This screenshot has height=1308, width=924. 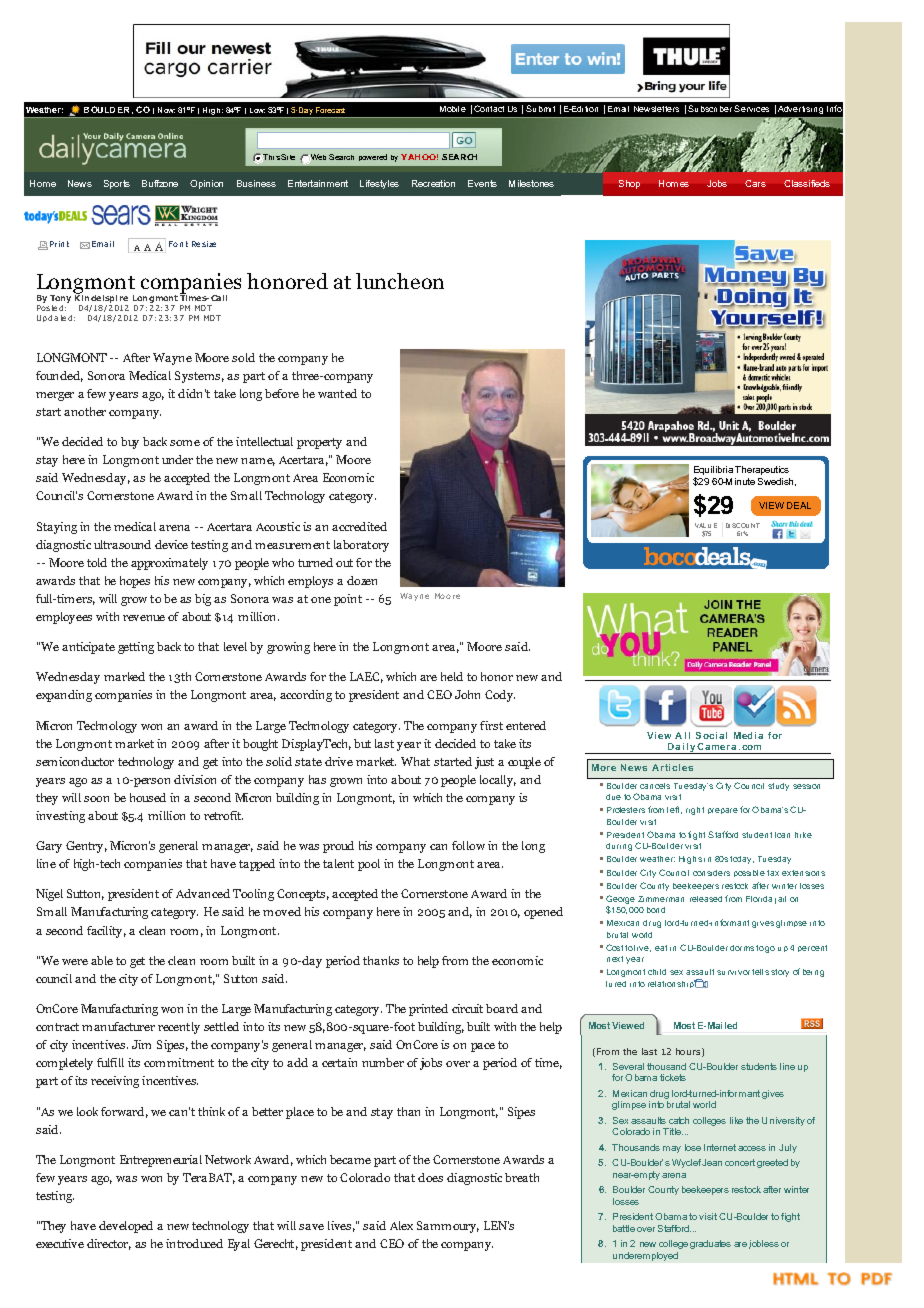 I want to click on Mobile, so click(x=453, y=109).
